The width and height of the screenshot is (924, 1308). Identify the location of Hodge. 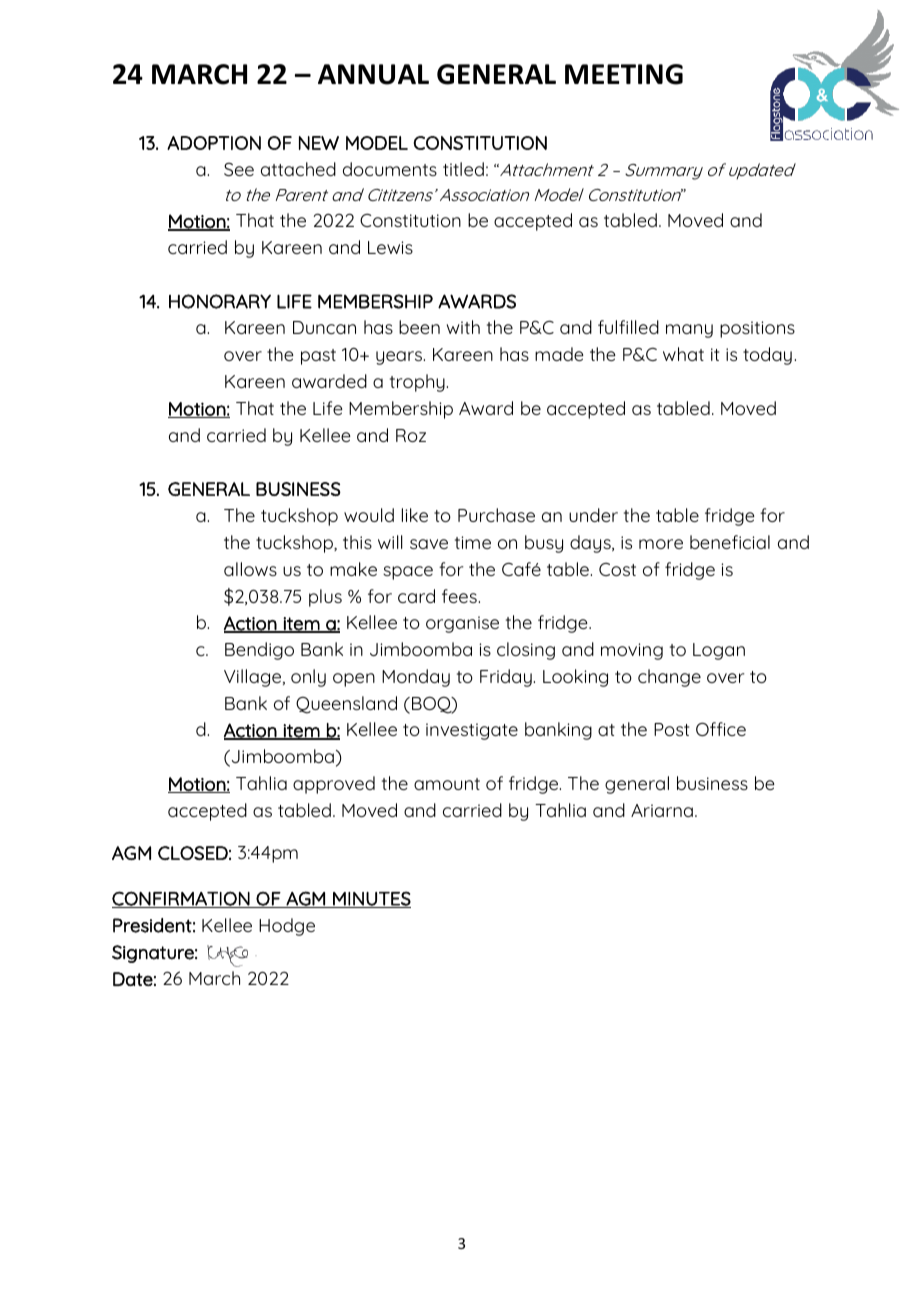
(287, 927).
